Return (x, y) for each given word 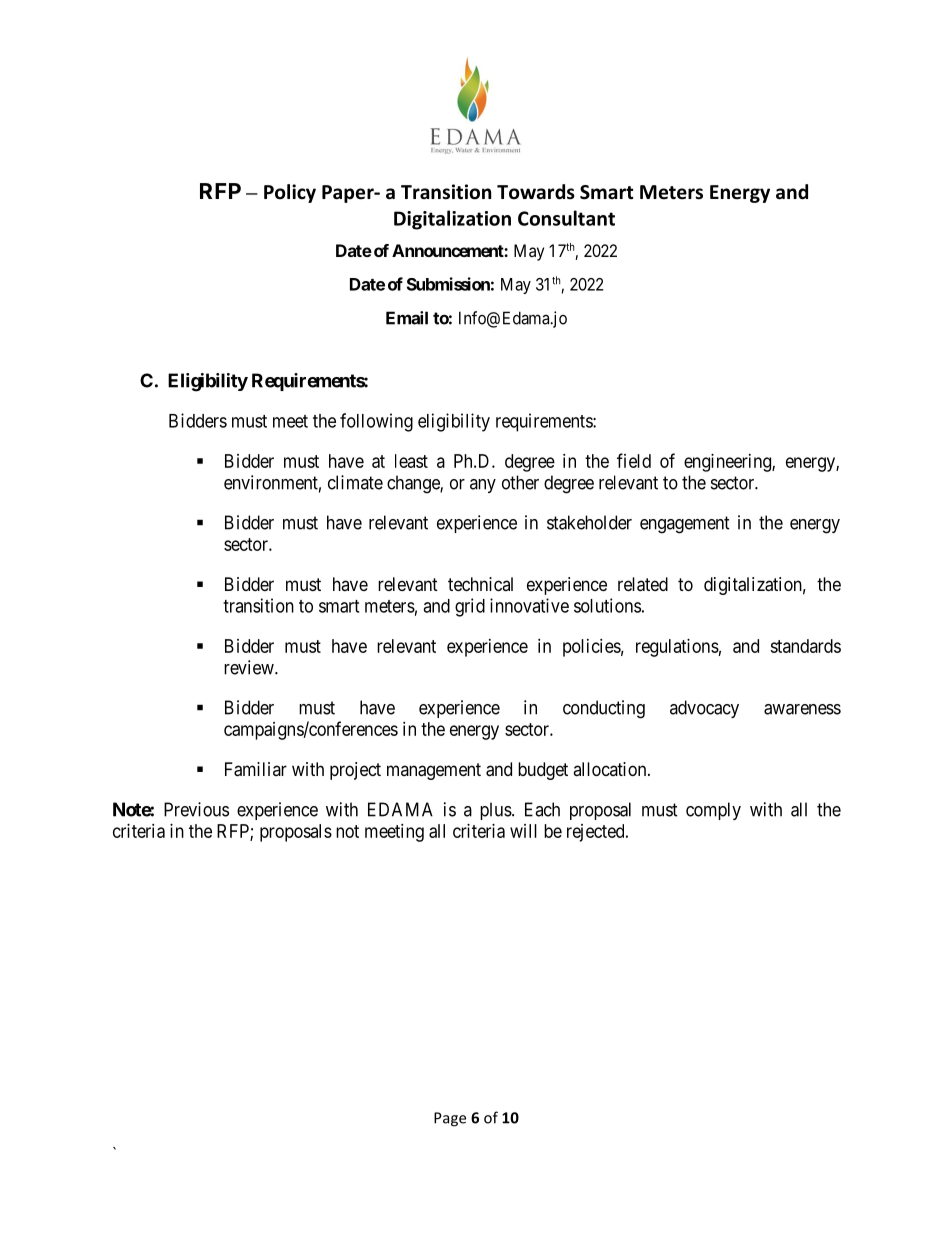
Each (542, 809)
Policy (290, 193)
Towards (536, 192)
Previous (196, 809)
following (376, 422)
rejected (597, 833)
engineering (728, 463)
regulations (677, 648)
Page (450, 1119)
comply (713, 811)
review (250, 667)
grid (470, 607)
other (520, 482)
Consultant (566, 218)
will (523, 831)
